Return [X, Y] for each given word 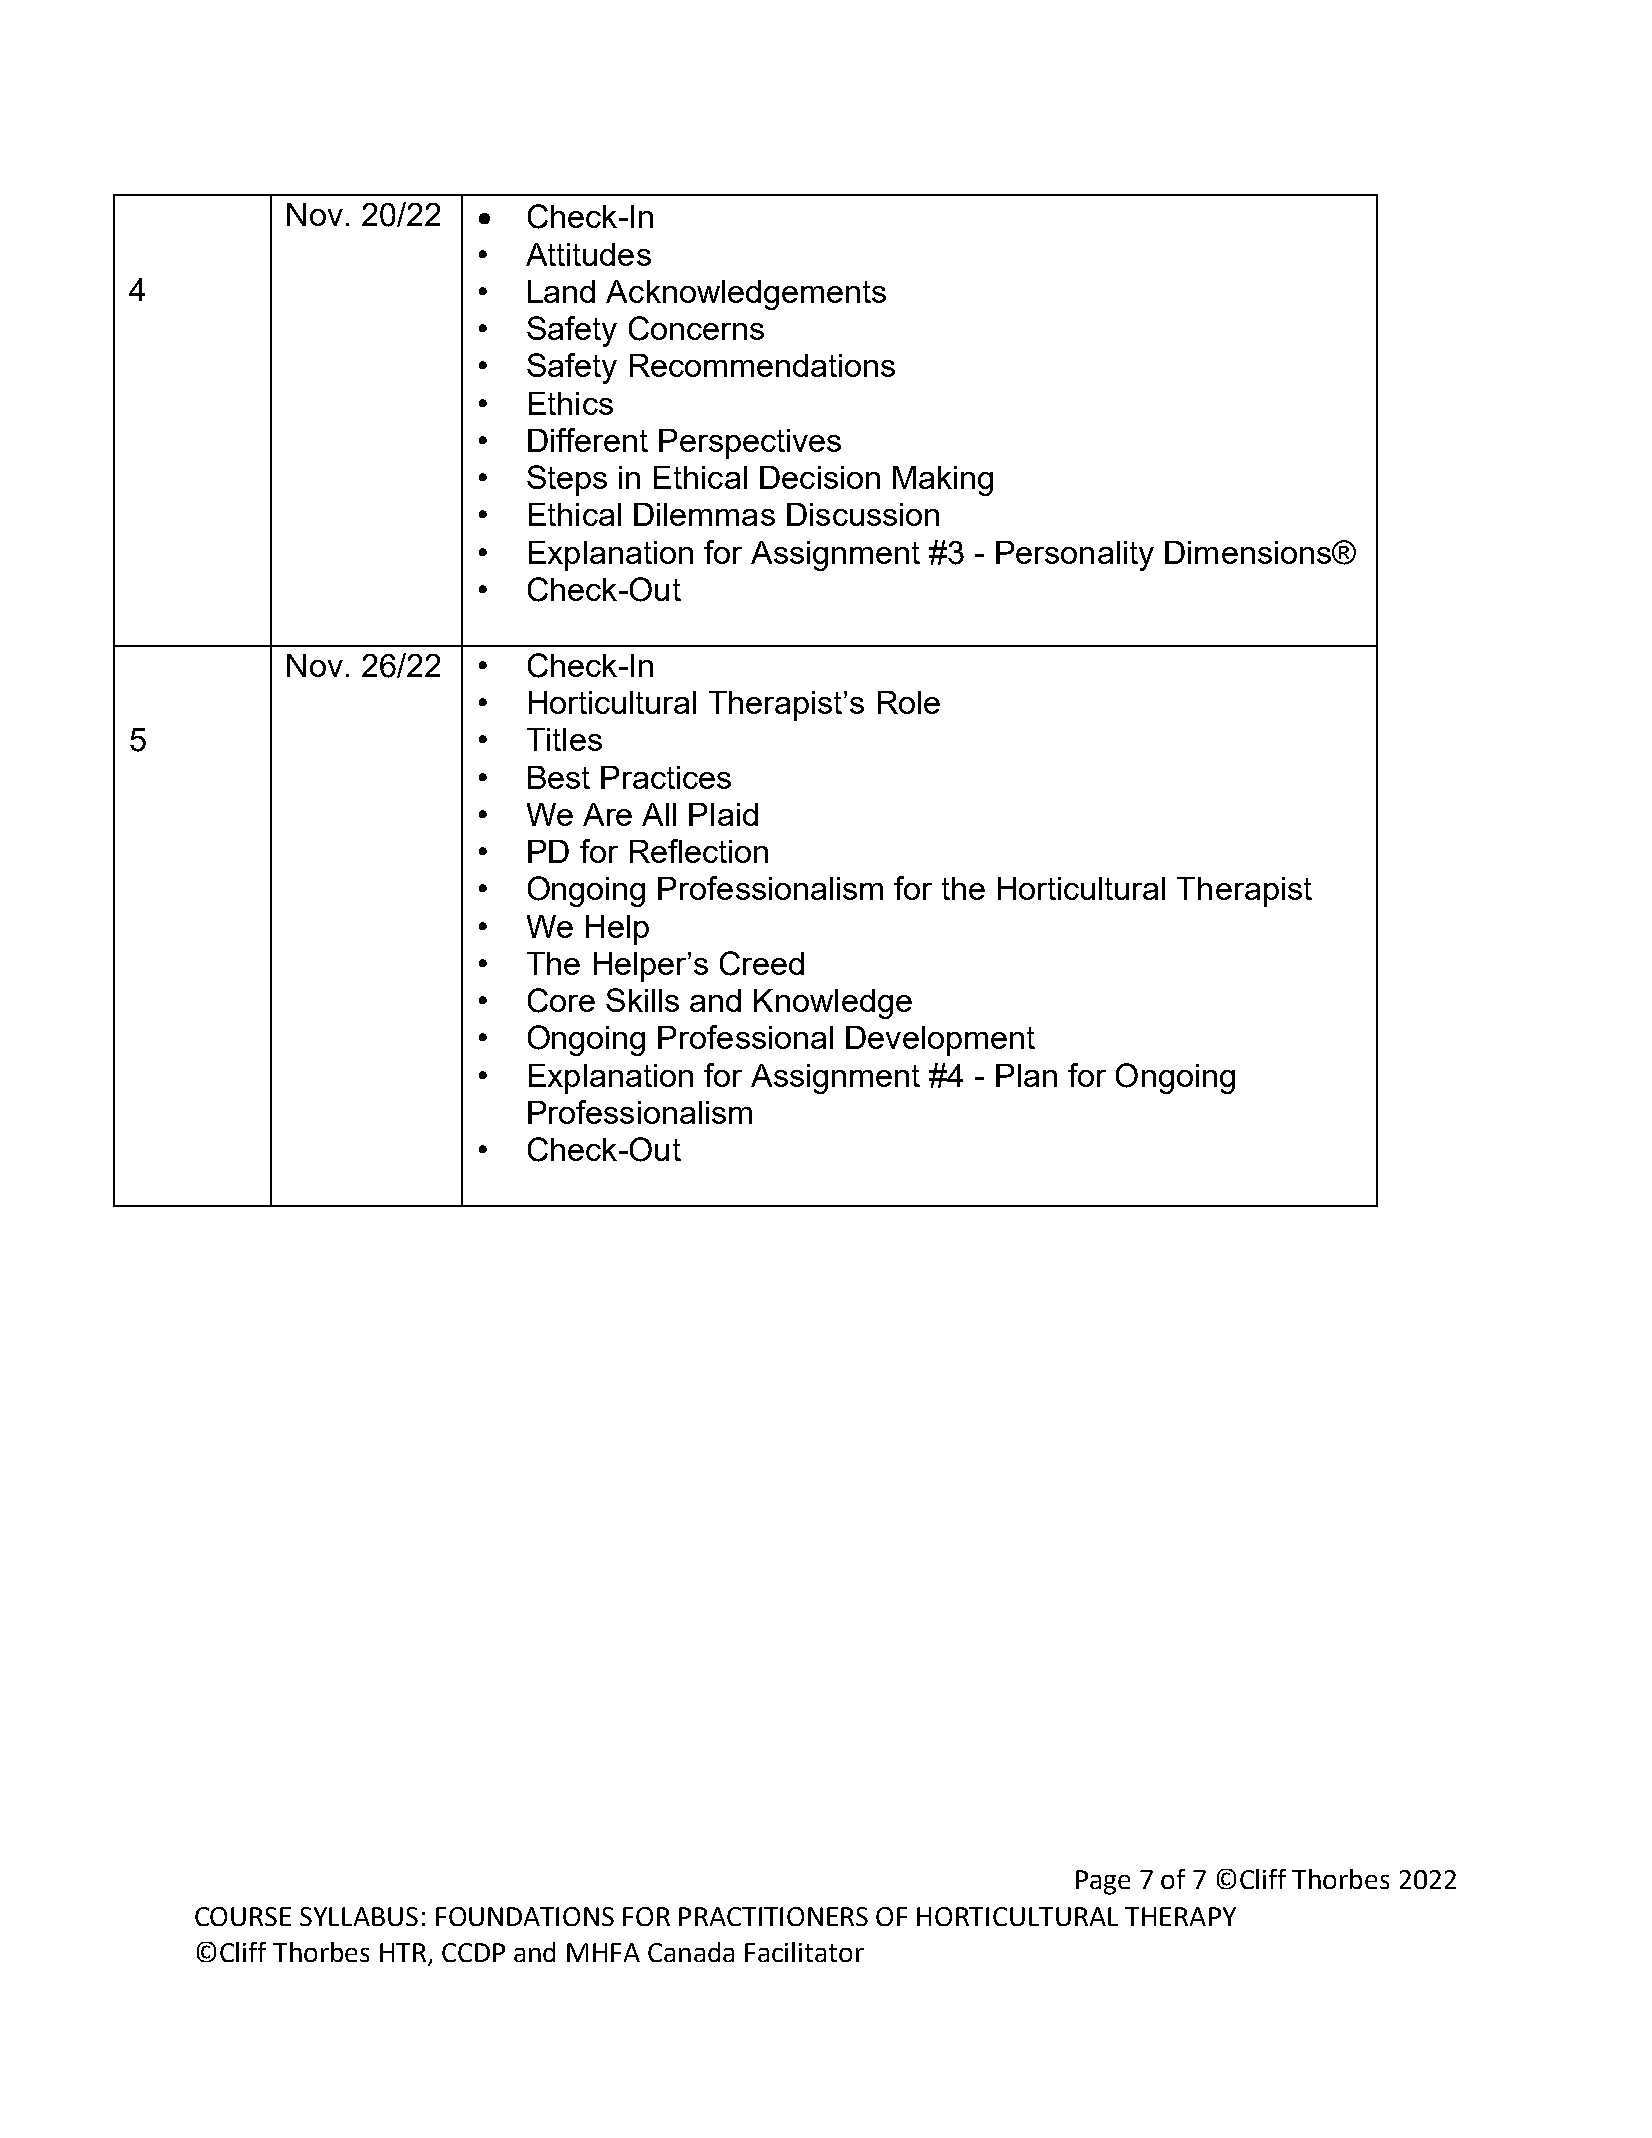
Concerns [696, 328]
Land [561, 291]
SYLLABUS [359, 1916]
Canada [691, 1952]
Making [943, 481]
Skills [642, 1000]
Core [561, 1000]
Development [940, 1041]
